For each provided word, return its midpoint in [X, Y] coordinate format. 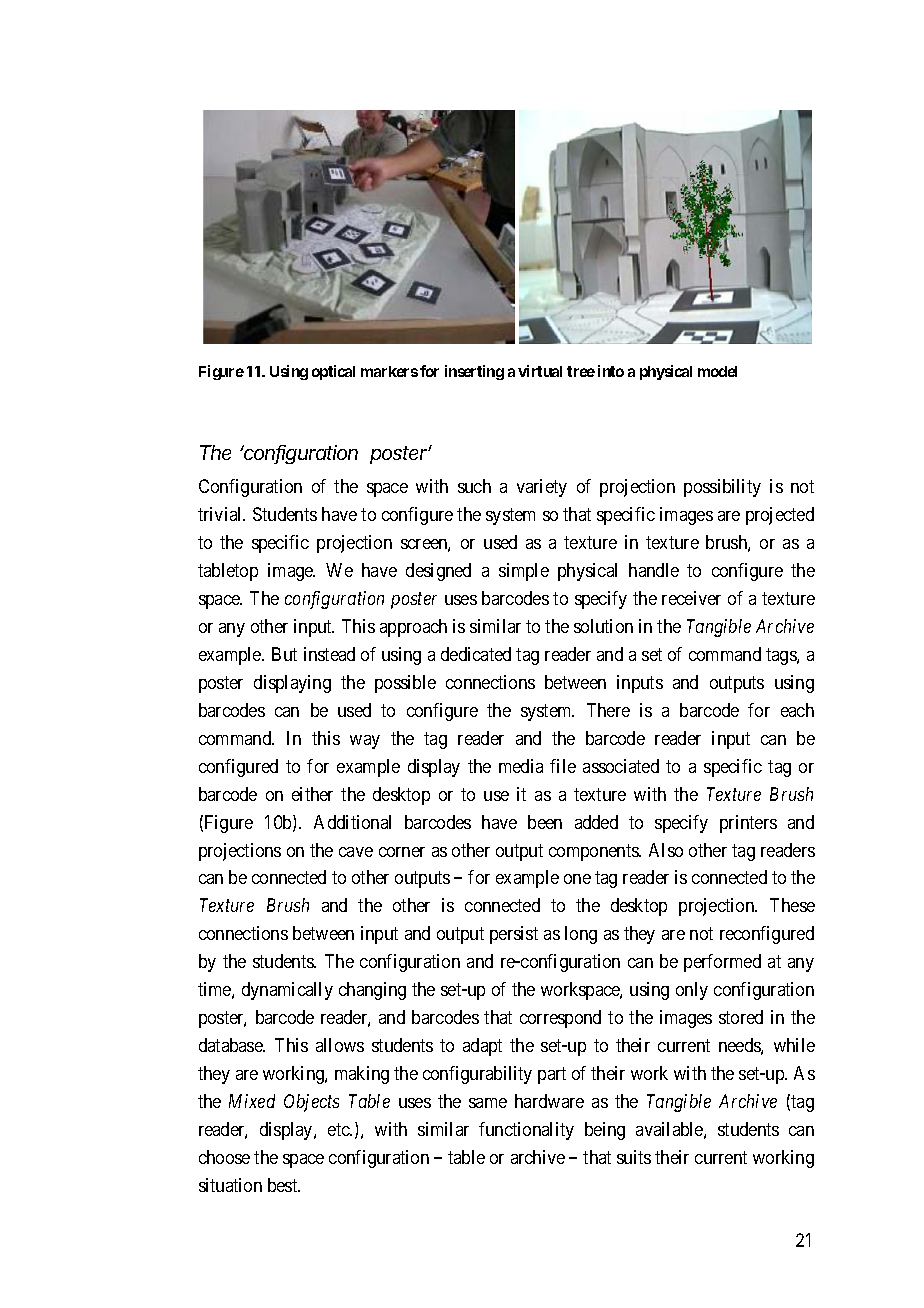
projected [780, 516]
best [284, 1185]
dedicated [476, 654]
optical [333, 372]
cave [356, 852]
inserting [474, 372]
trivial [221, 514]
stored [741, 1017]
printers [748, 824]
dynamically [287, 991]
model [717, 371]
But [284, 654]
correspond [560, 1019]
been [545, 822]
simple [524, 572]
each [797, 710]
